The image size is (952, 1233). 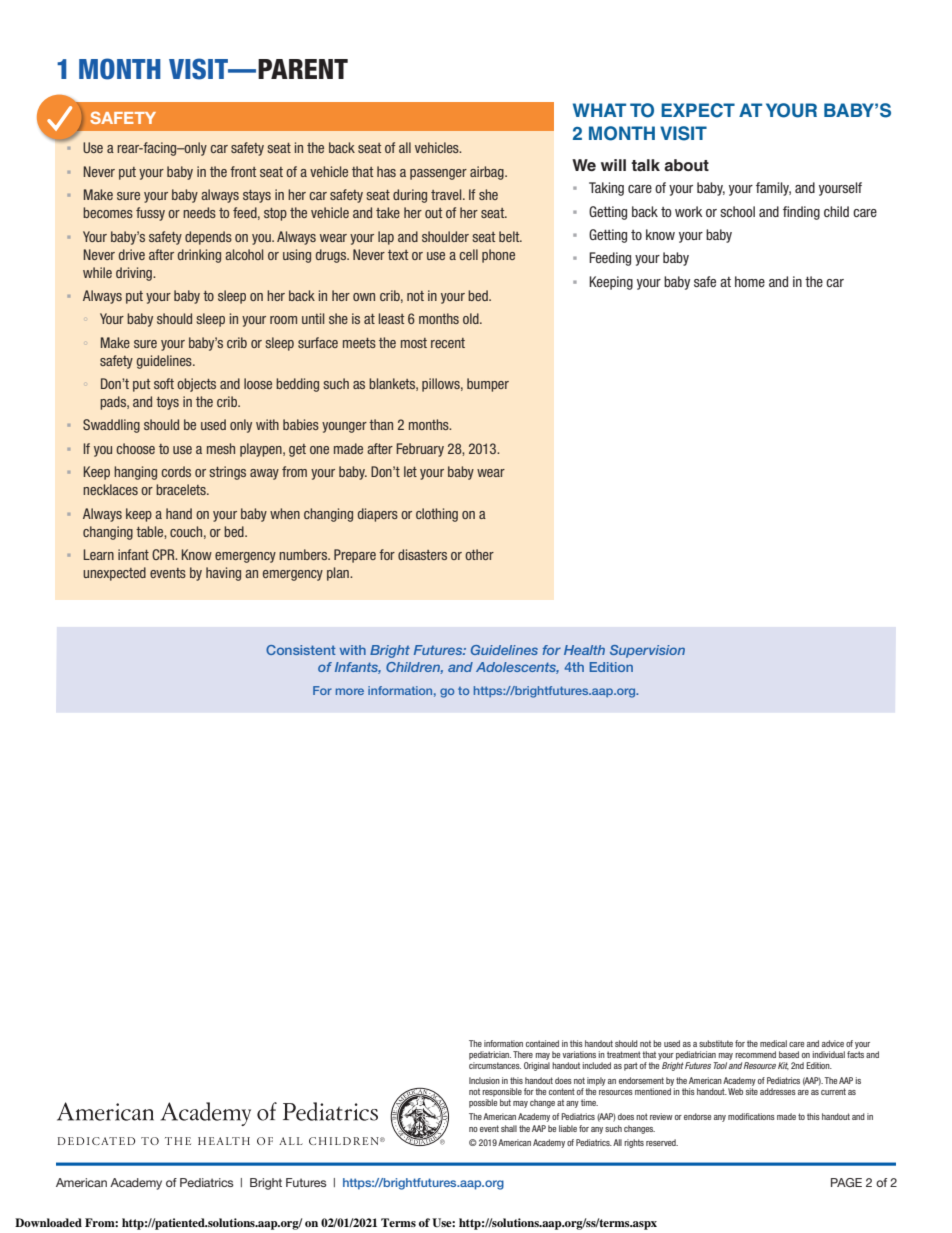 What do you see at coordinates (150, 214) in the page?
I see `fussy` at bounding box center [150, 214].
